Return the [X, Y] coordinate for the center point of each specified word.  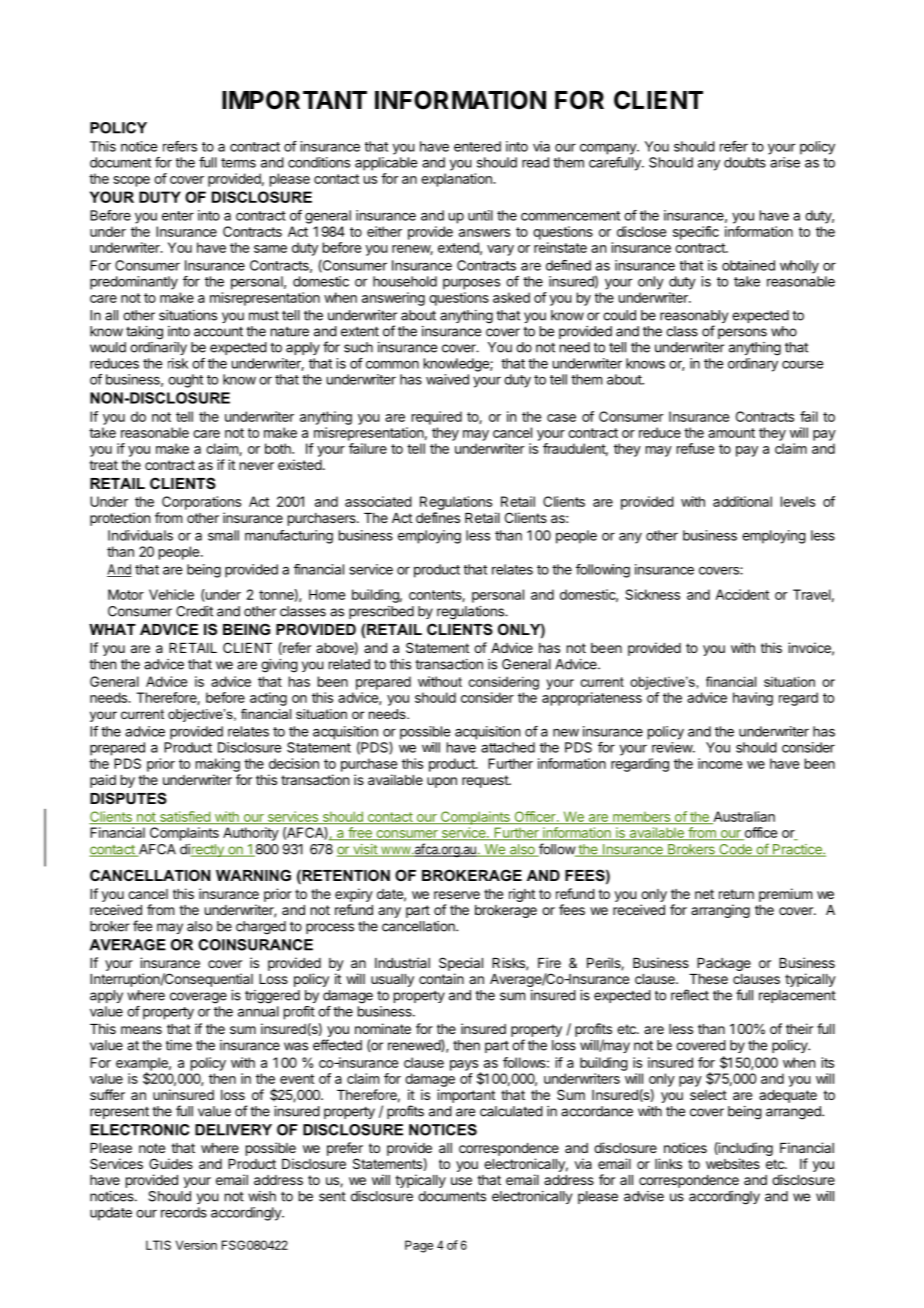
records [184, 1212]
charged [261, 928]
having [753, 699]
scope [131, 181]
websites [733, 1163]
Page [419, 1246]
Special [461, 964]
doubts [745, 162]
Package [724, 964]
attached [508, 747]
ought [185, 381]
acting [268, 699]
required [437, 418]
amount [731, 433]
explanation [457, 180]
